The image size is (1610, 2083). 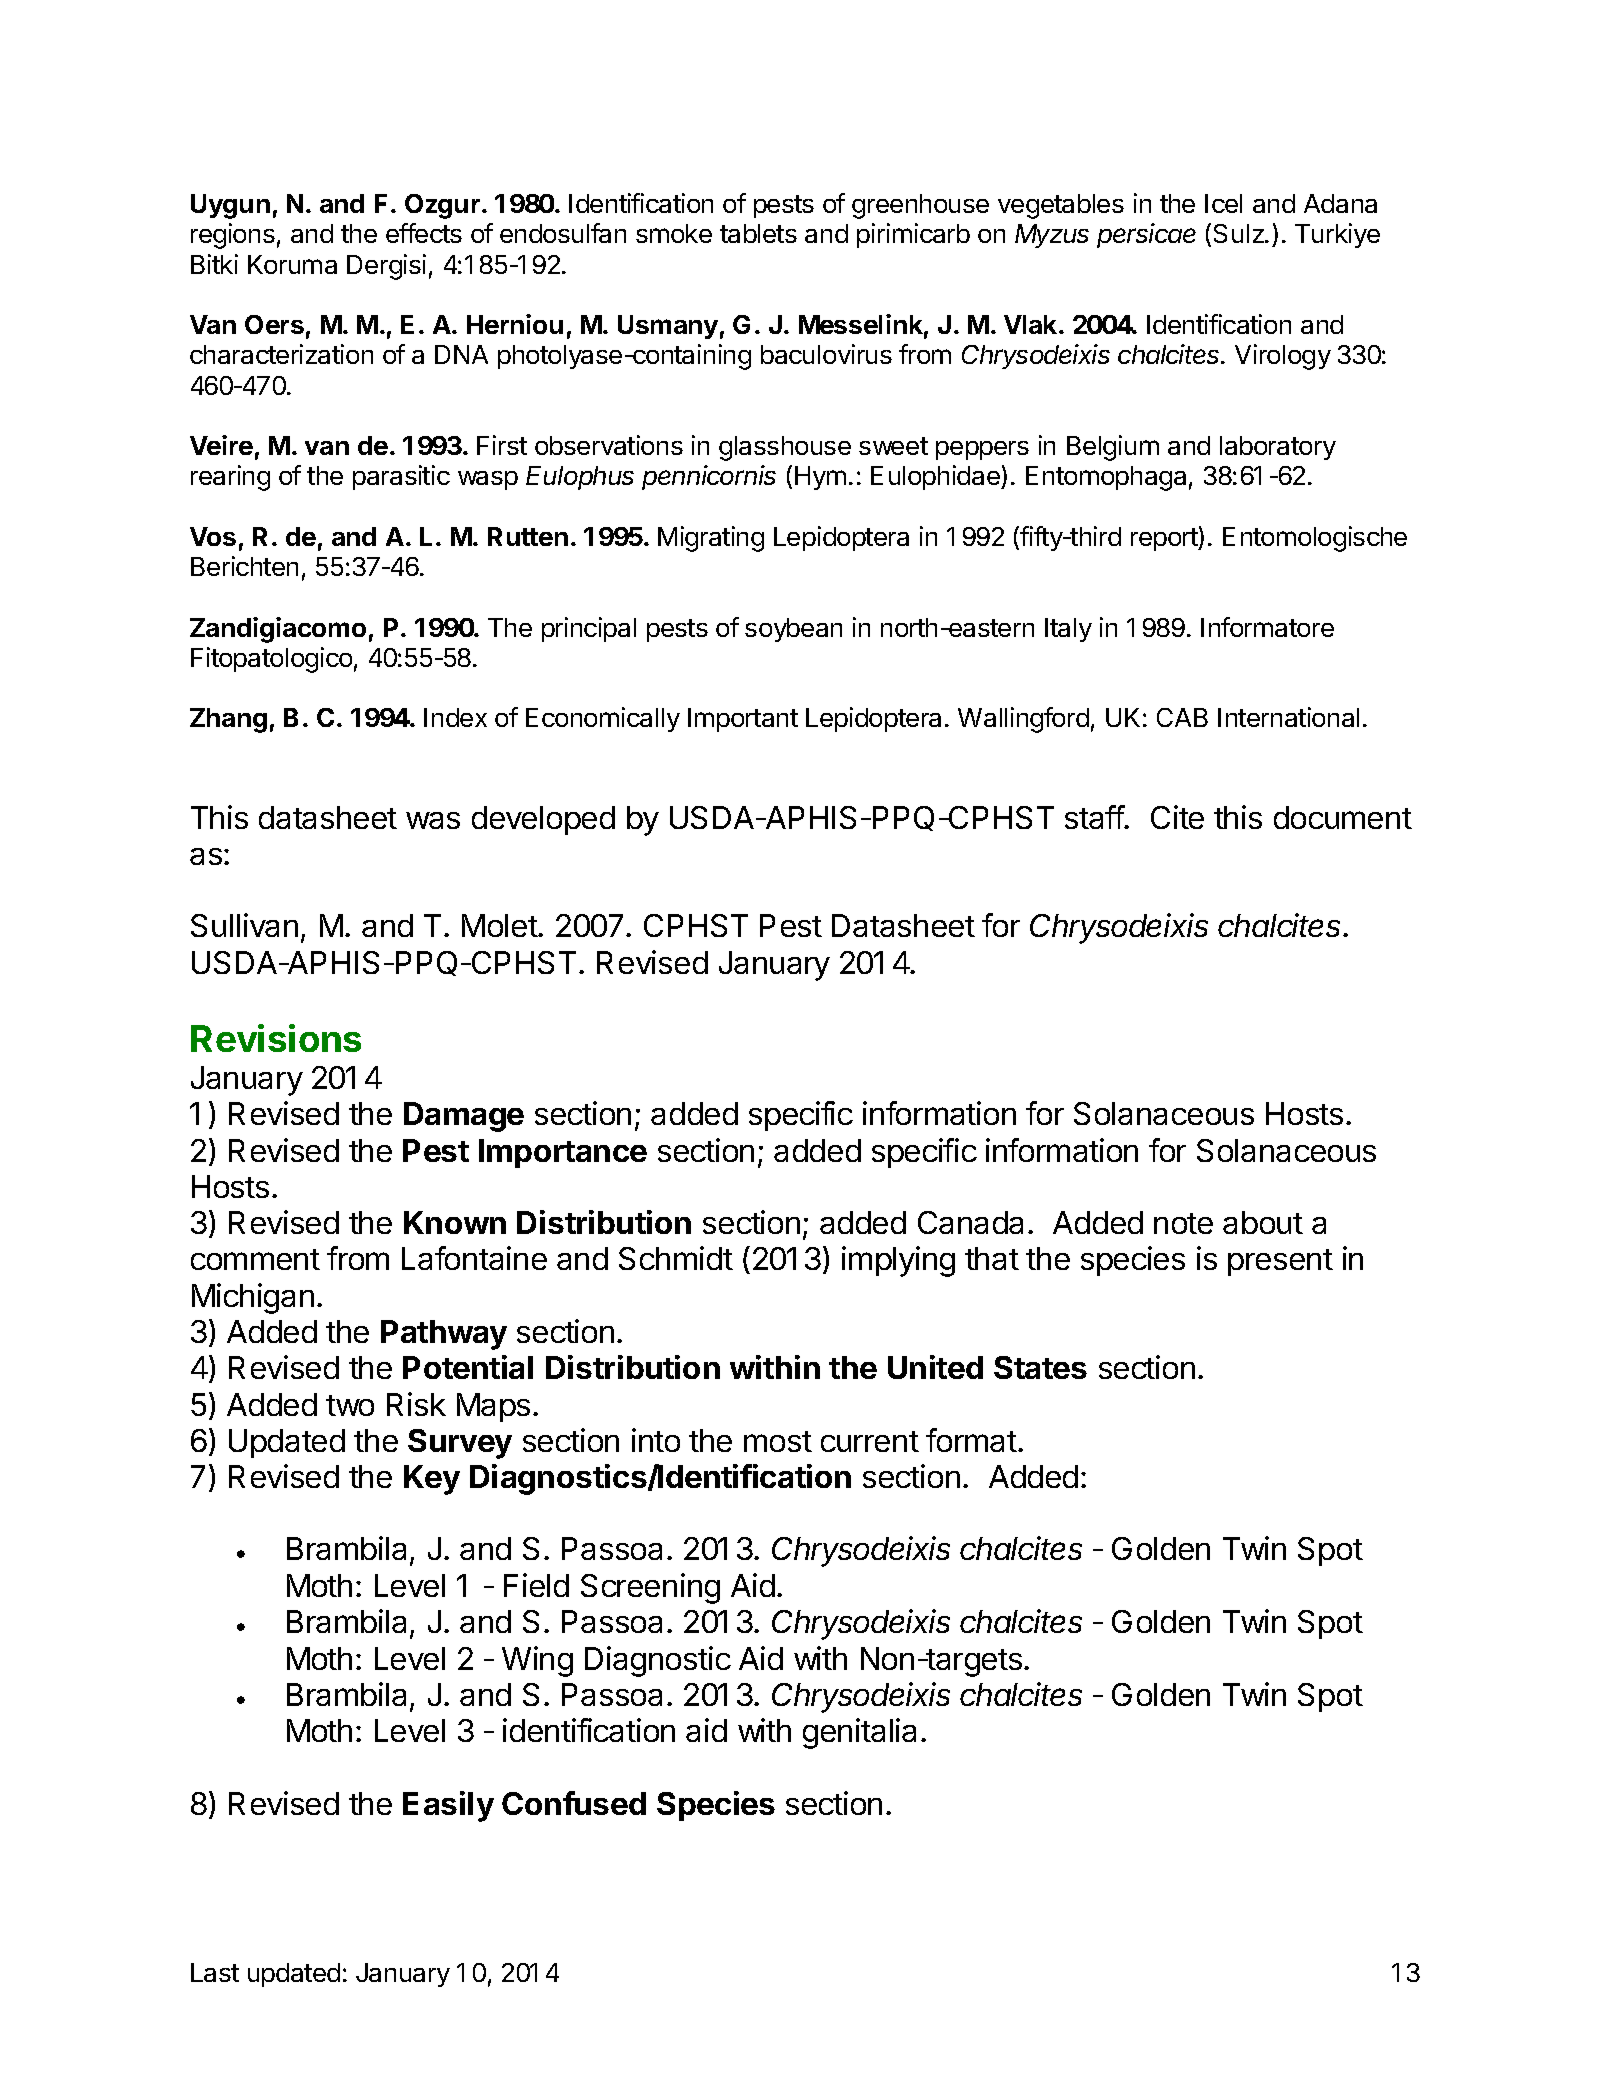 I want to click on genitalia, so click(x=859, y=1733).
